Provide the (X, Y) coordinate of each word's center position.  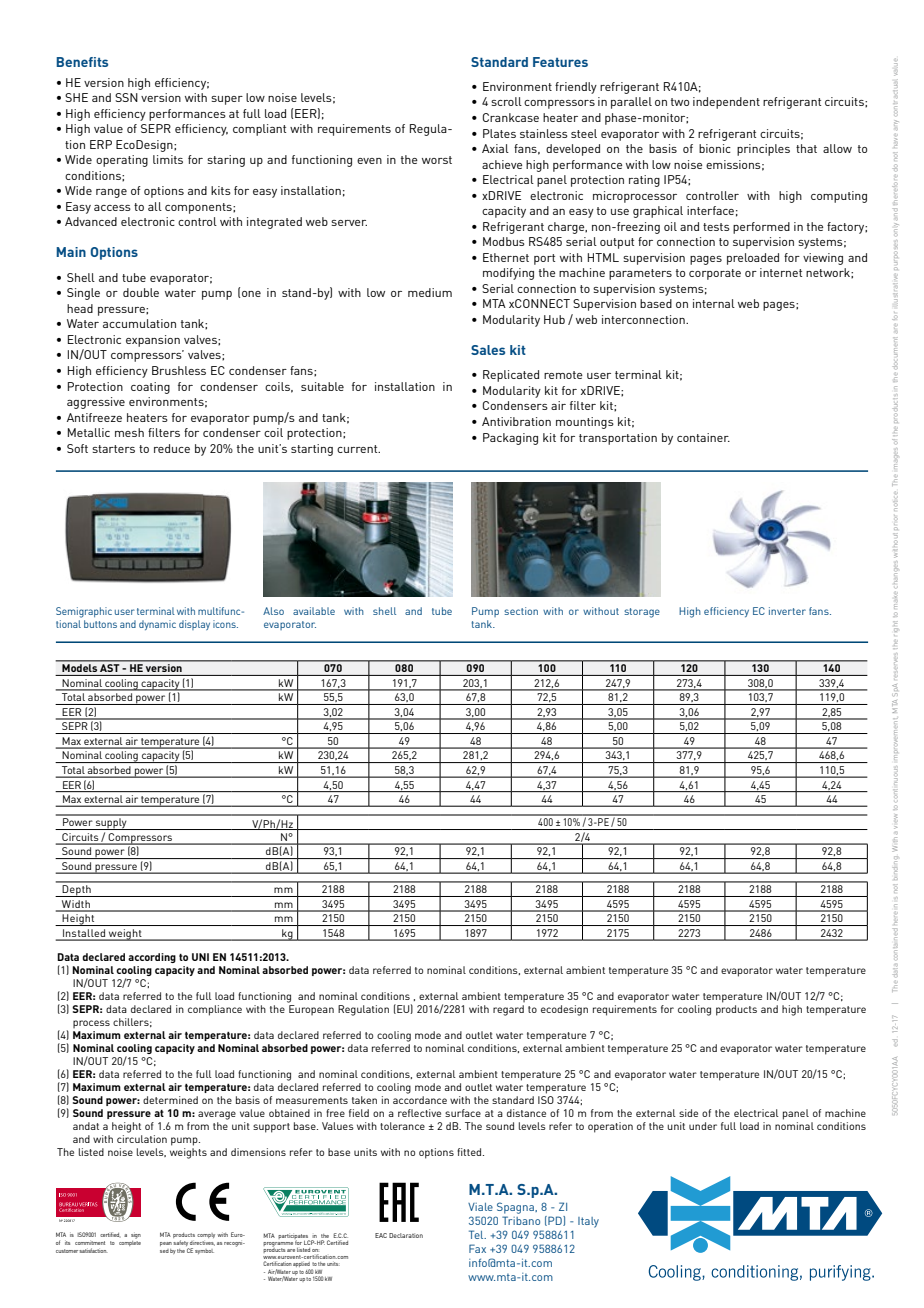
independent (726, 103)
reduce (172, 448)
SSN (126, 97)
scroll (506, 101)
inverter (787, 611)
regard (508, 1010)
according (152, 958)
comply (206, 1235)
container (703, 437)
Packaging (510, 439)
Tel (477, 1234)
